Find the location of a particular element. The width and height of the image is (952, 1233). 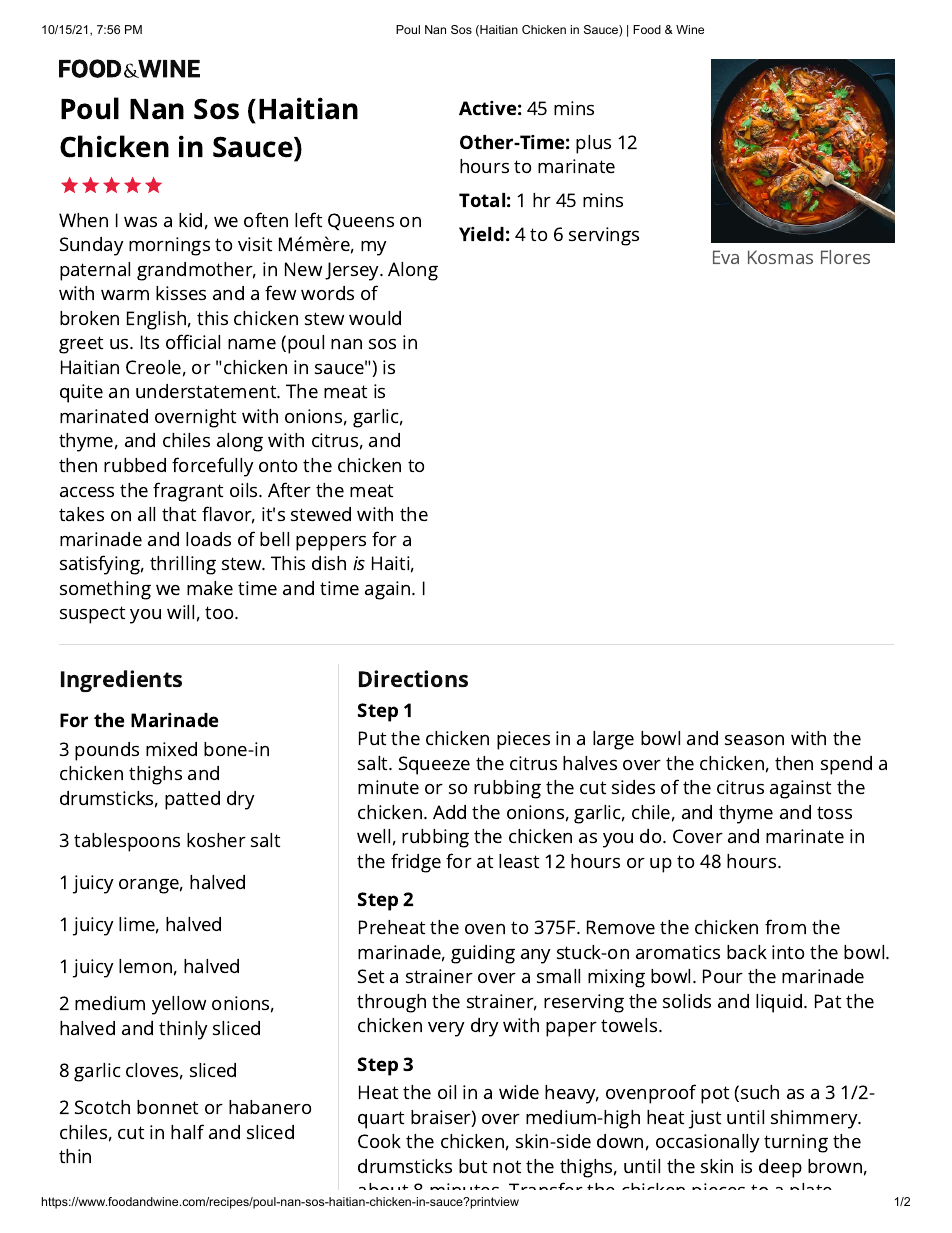

Add is located at coordinates (449, 812).
